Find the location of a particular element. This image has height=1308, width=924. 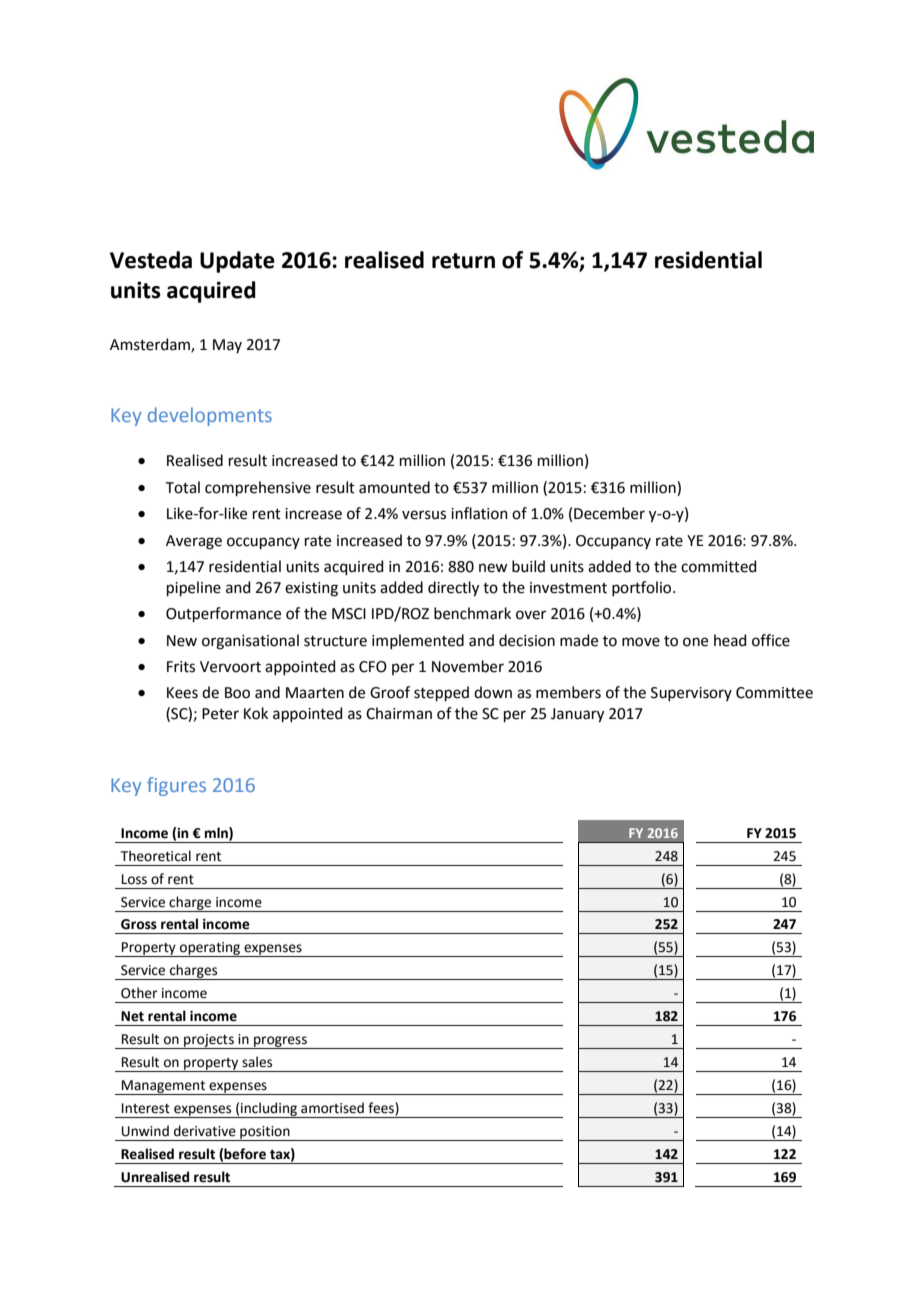

directly is located at coordinates (453, 589).
